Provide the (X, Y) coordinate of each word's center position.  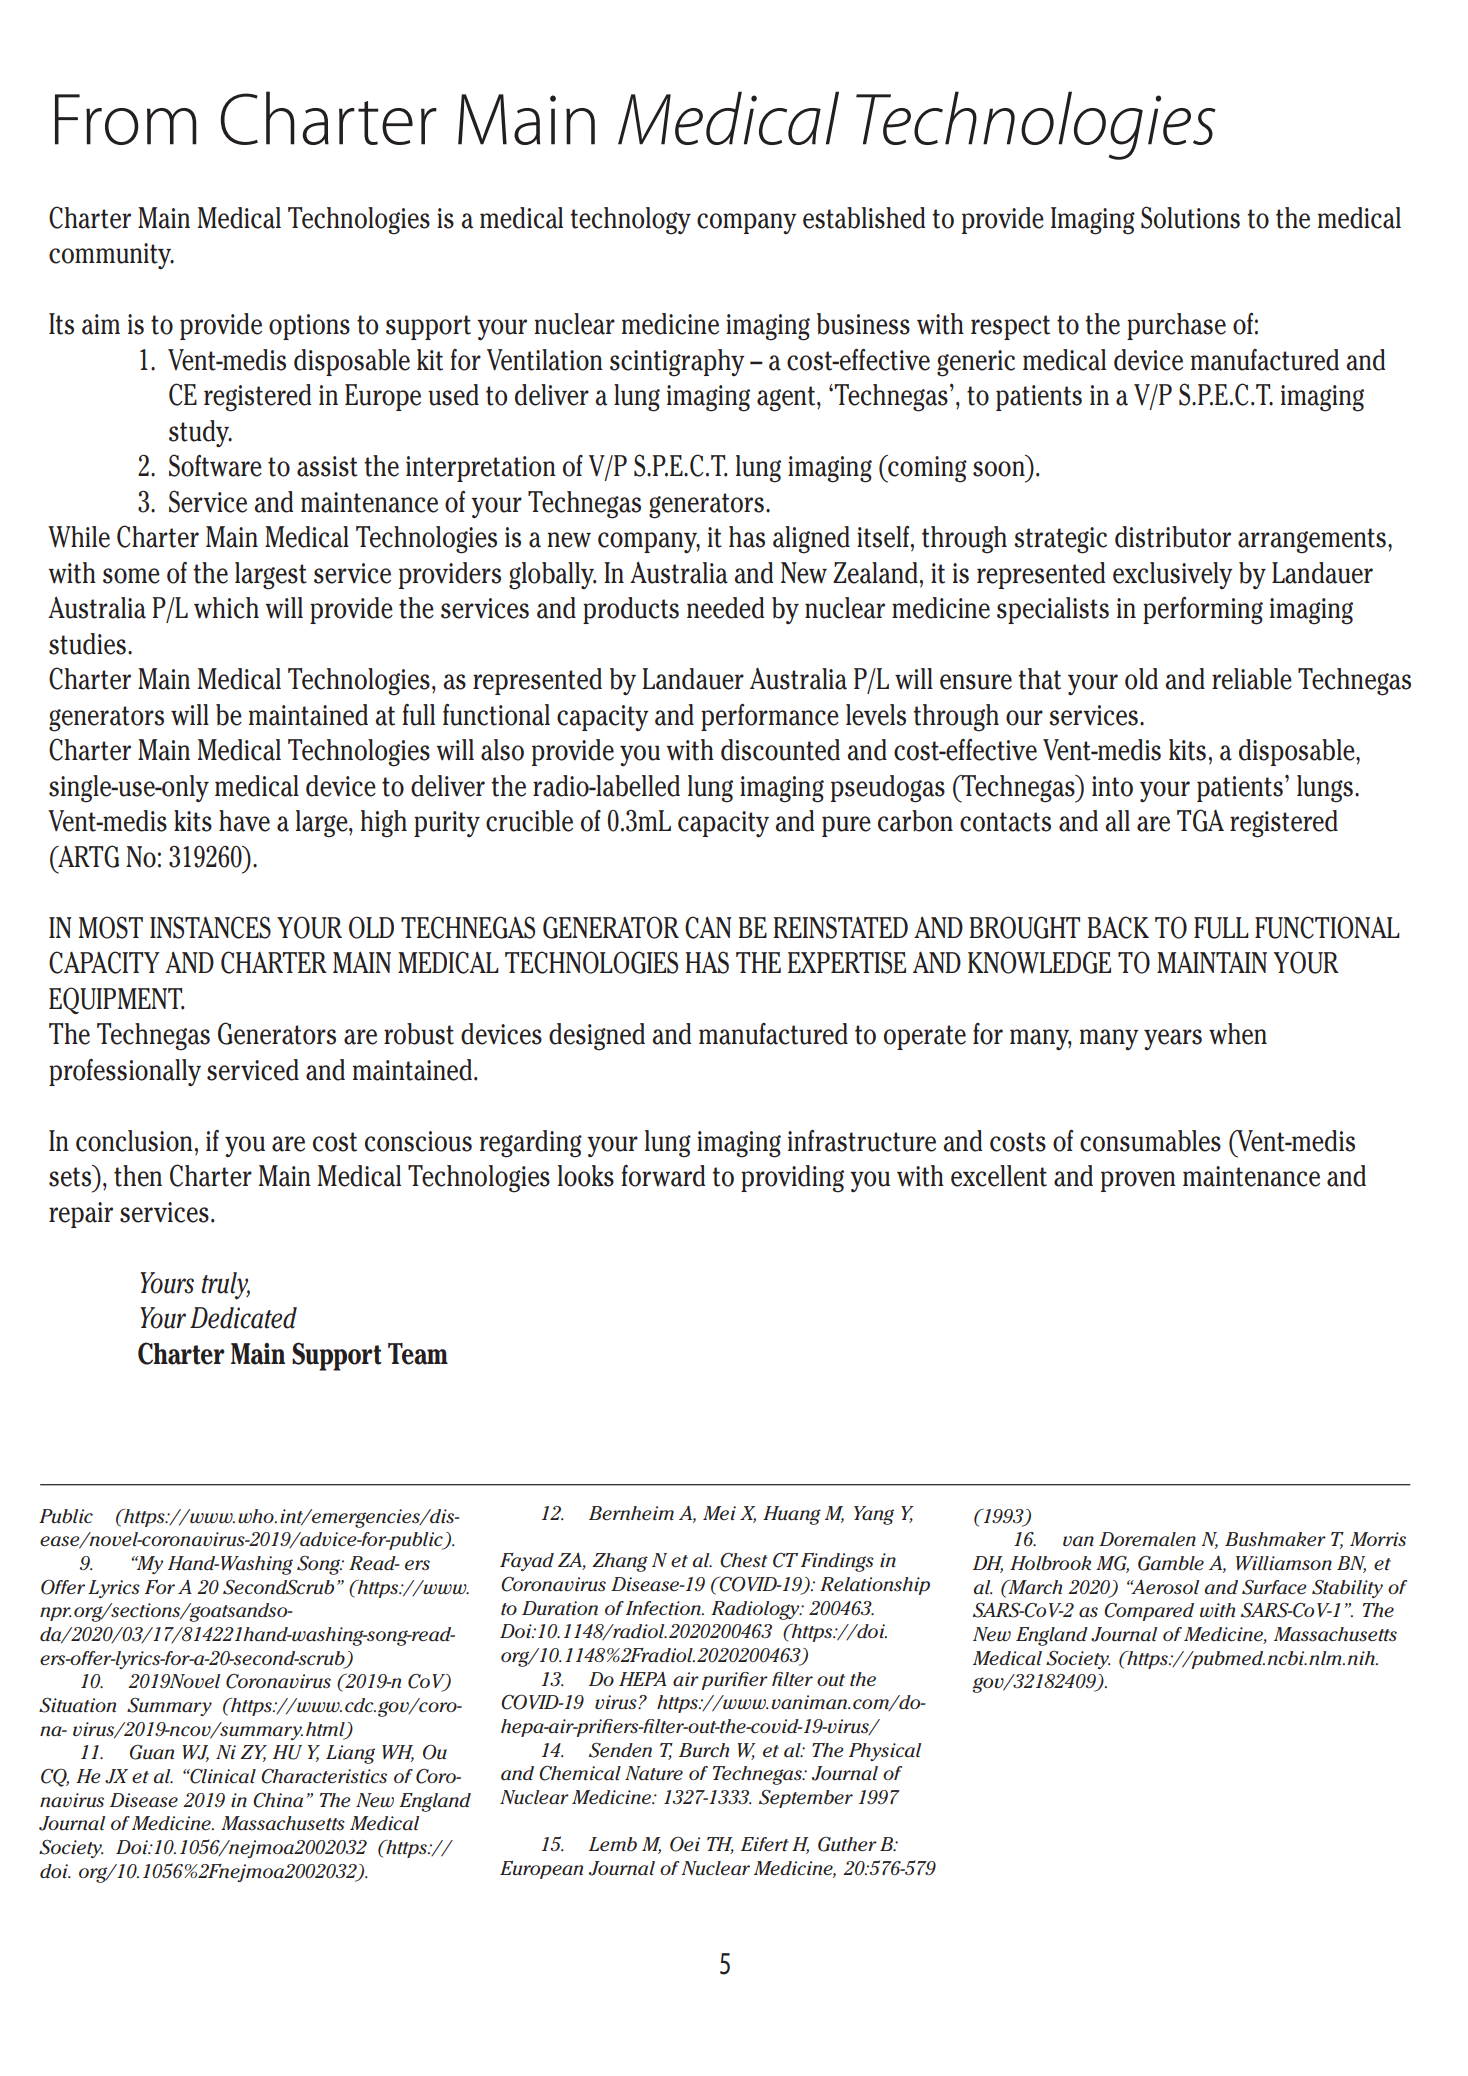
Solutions (1190, 217)
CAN (708, 927)
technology (631, 221)
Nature (654, 1773)
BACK (1118, 927)
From (126, 119)
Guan (152, 1752)
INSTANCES (210, 927)
